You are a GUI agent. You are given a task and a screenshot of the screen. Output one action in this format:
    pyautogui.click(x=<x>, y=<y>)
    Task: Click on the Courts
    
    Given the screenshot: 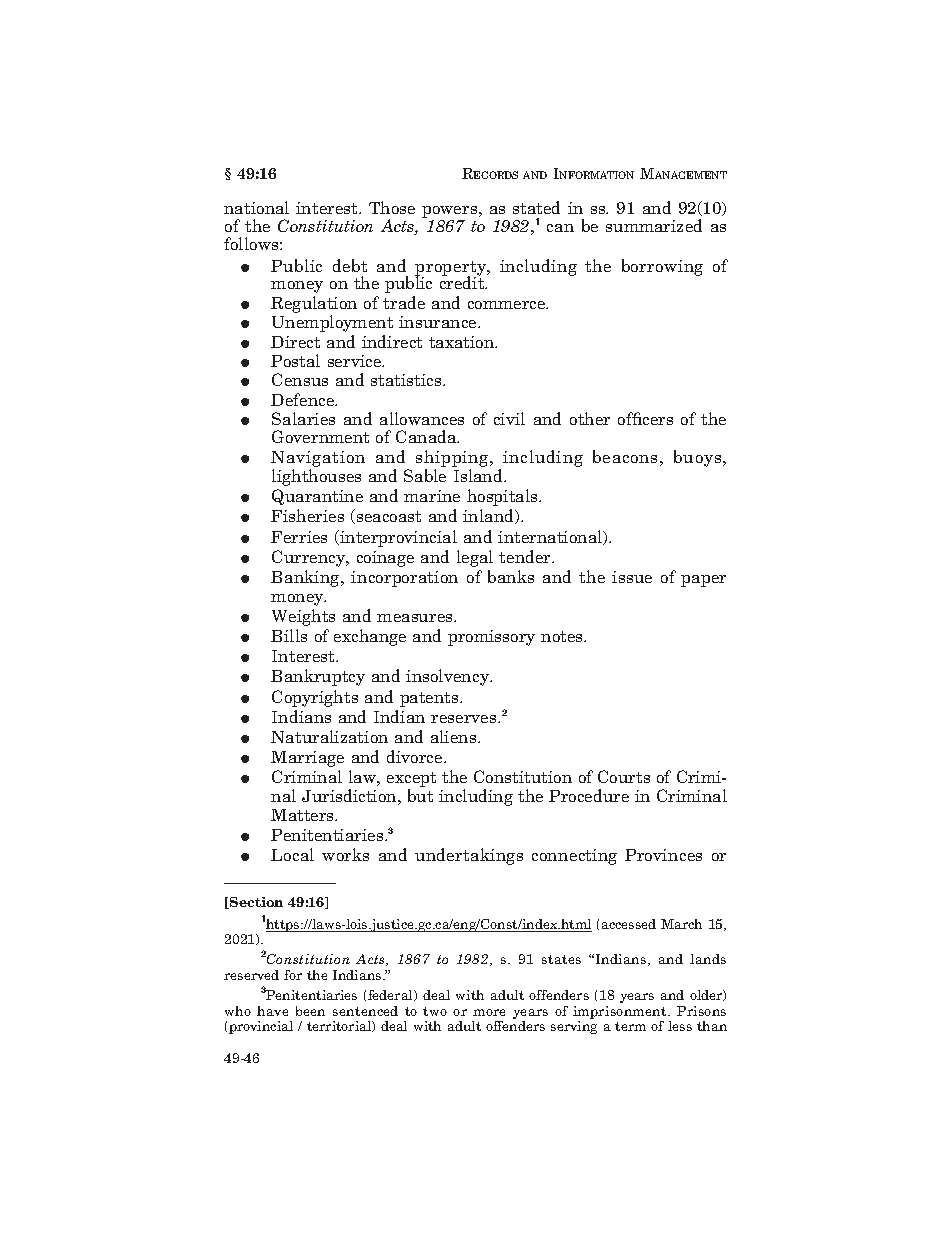 What is the action you would take?
    pyautogui.click(x=624, y=776)
